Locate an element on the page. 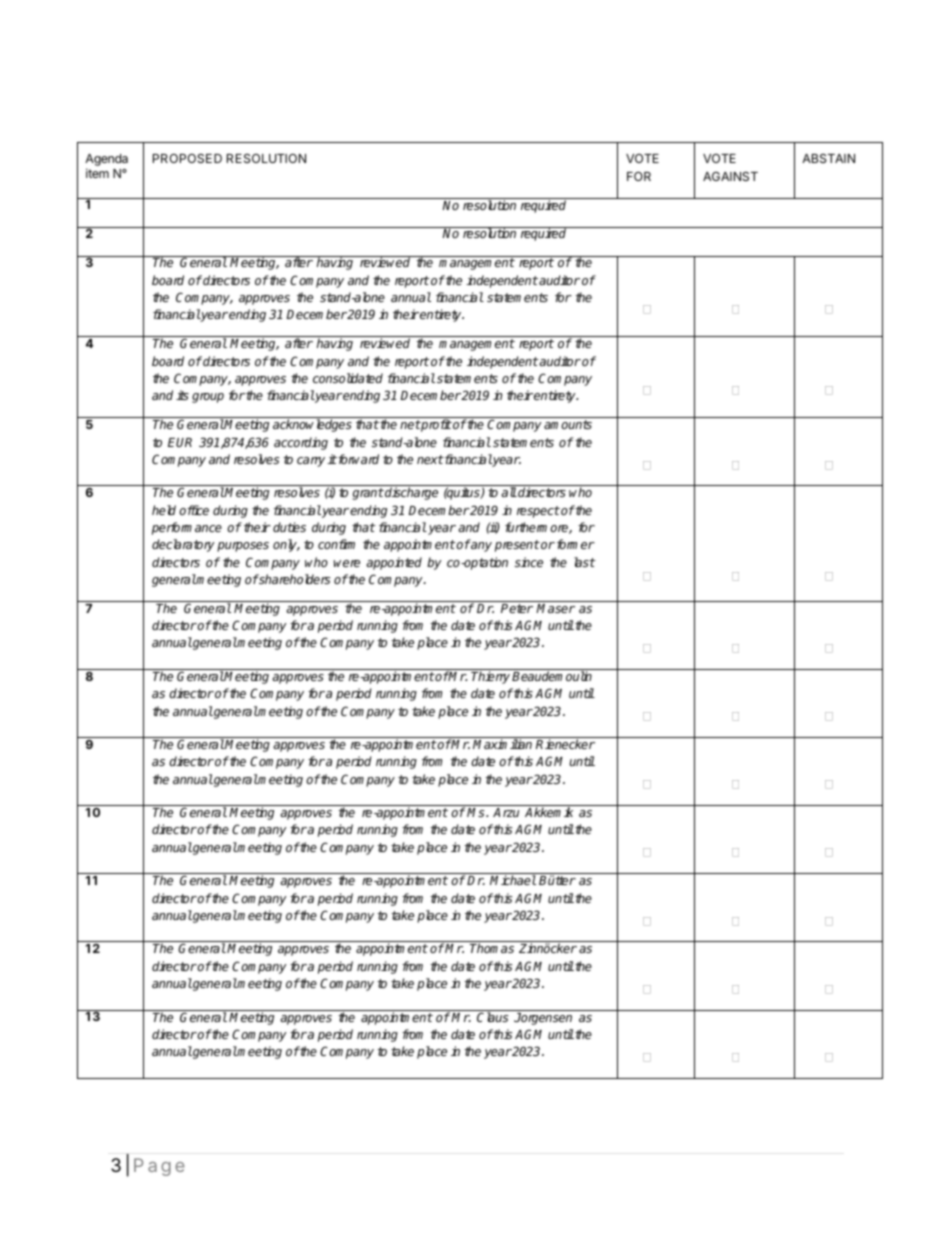 This document has height=1233, width=952. Thomas is located at coordinates (492, 948).
